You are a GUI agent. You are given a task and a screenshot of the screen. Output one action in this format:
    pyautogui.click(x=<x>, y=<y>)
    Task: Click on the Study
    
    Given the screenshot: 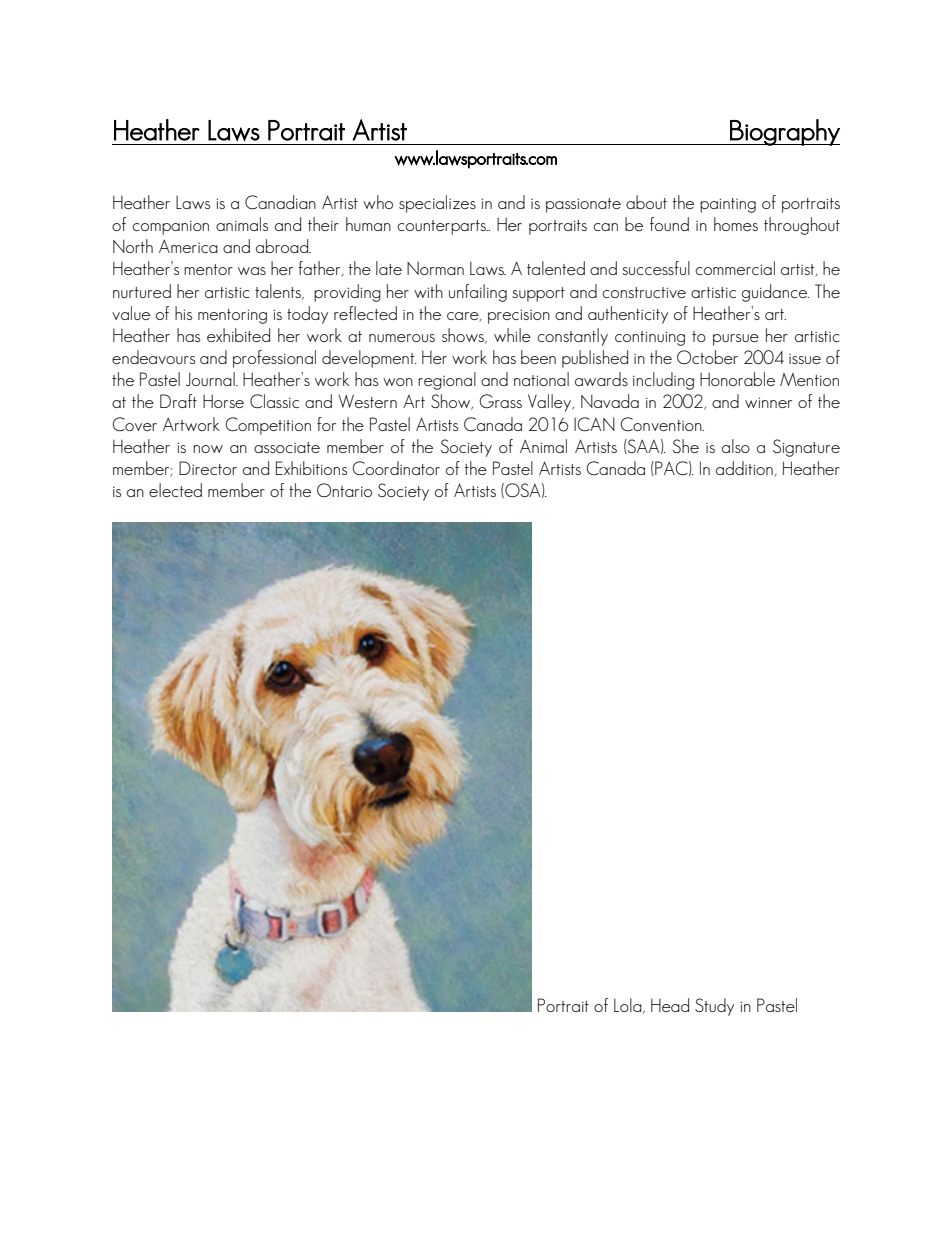 What is the action you would take?
    pyautogui.click(x=714, y=1007)
